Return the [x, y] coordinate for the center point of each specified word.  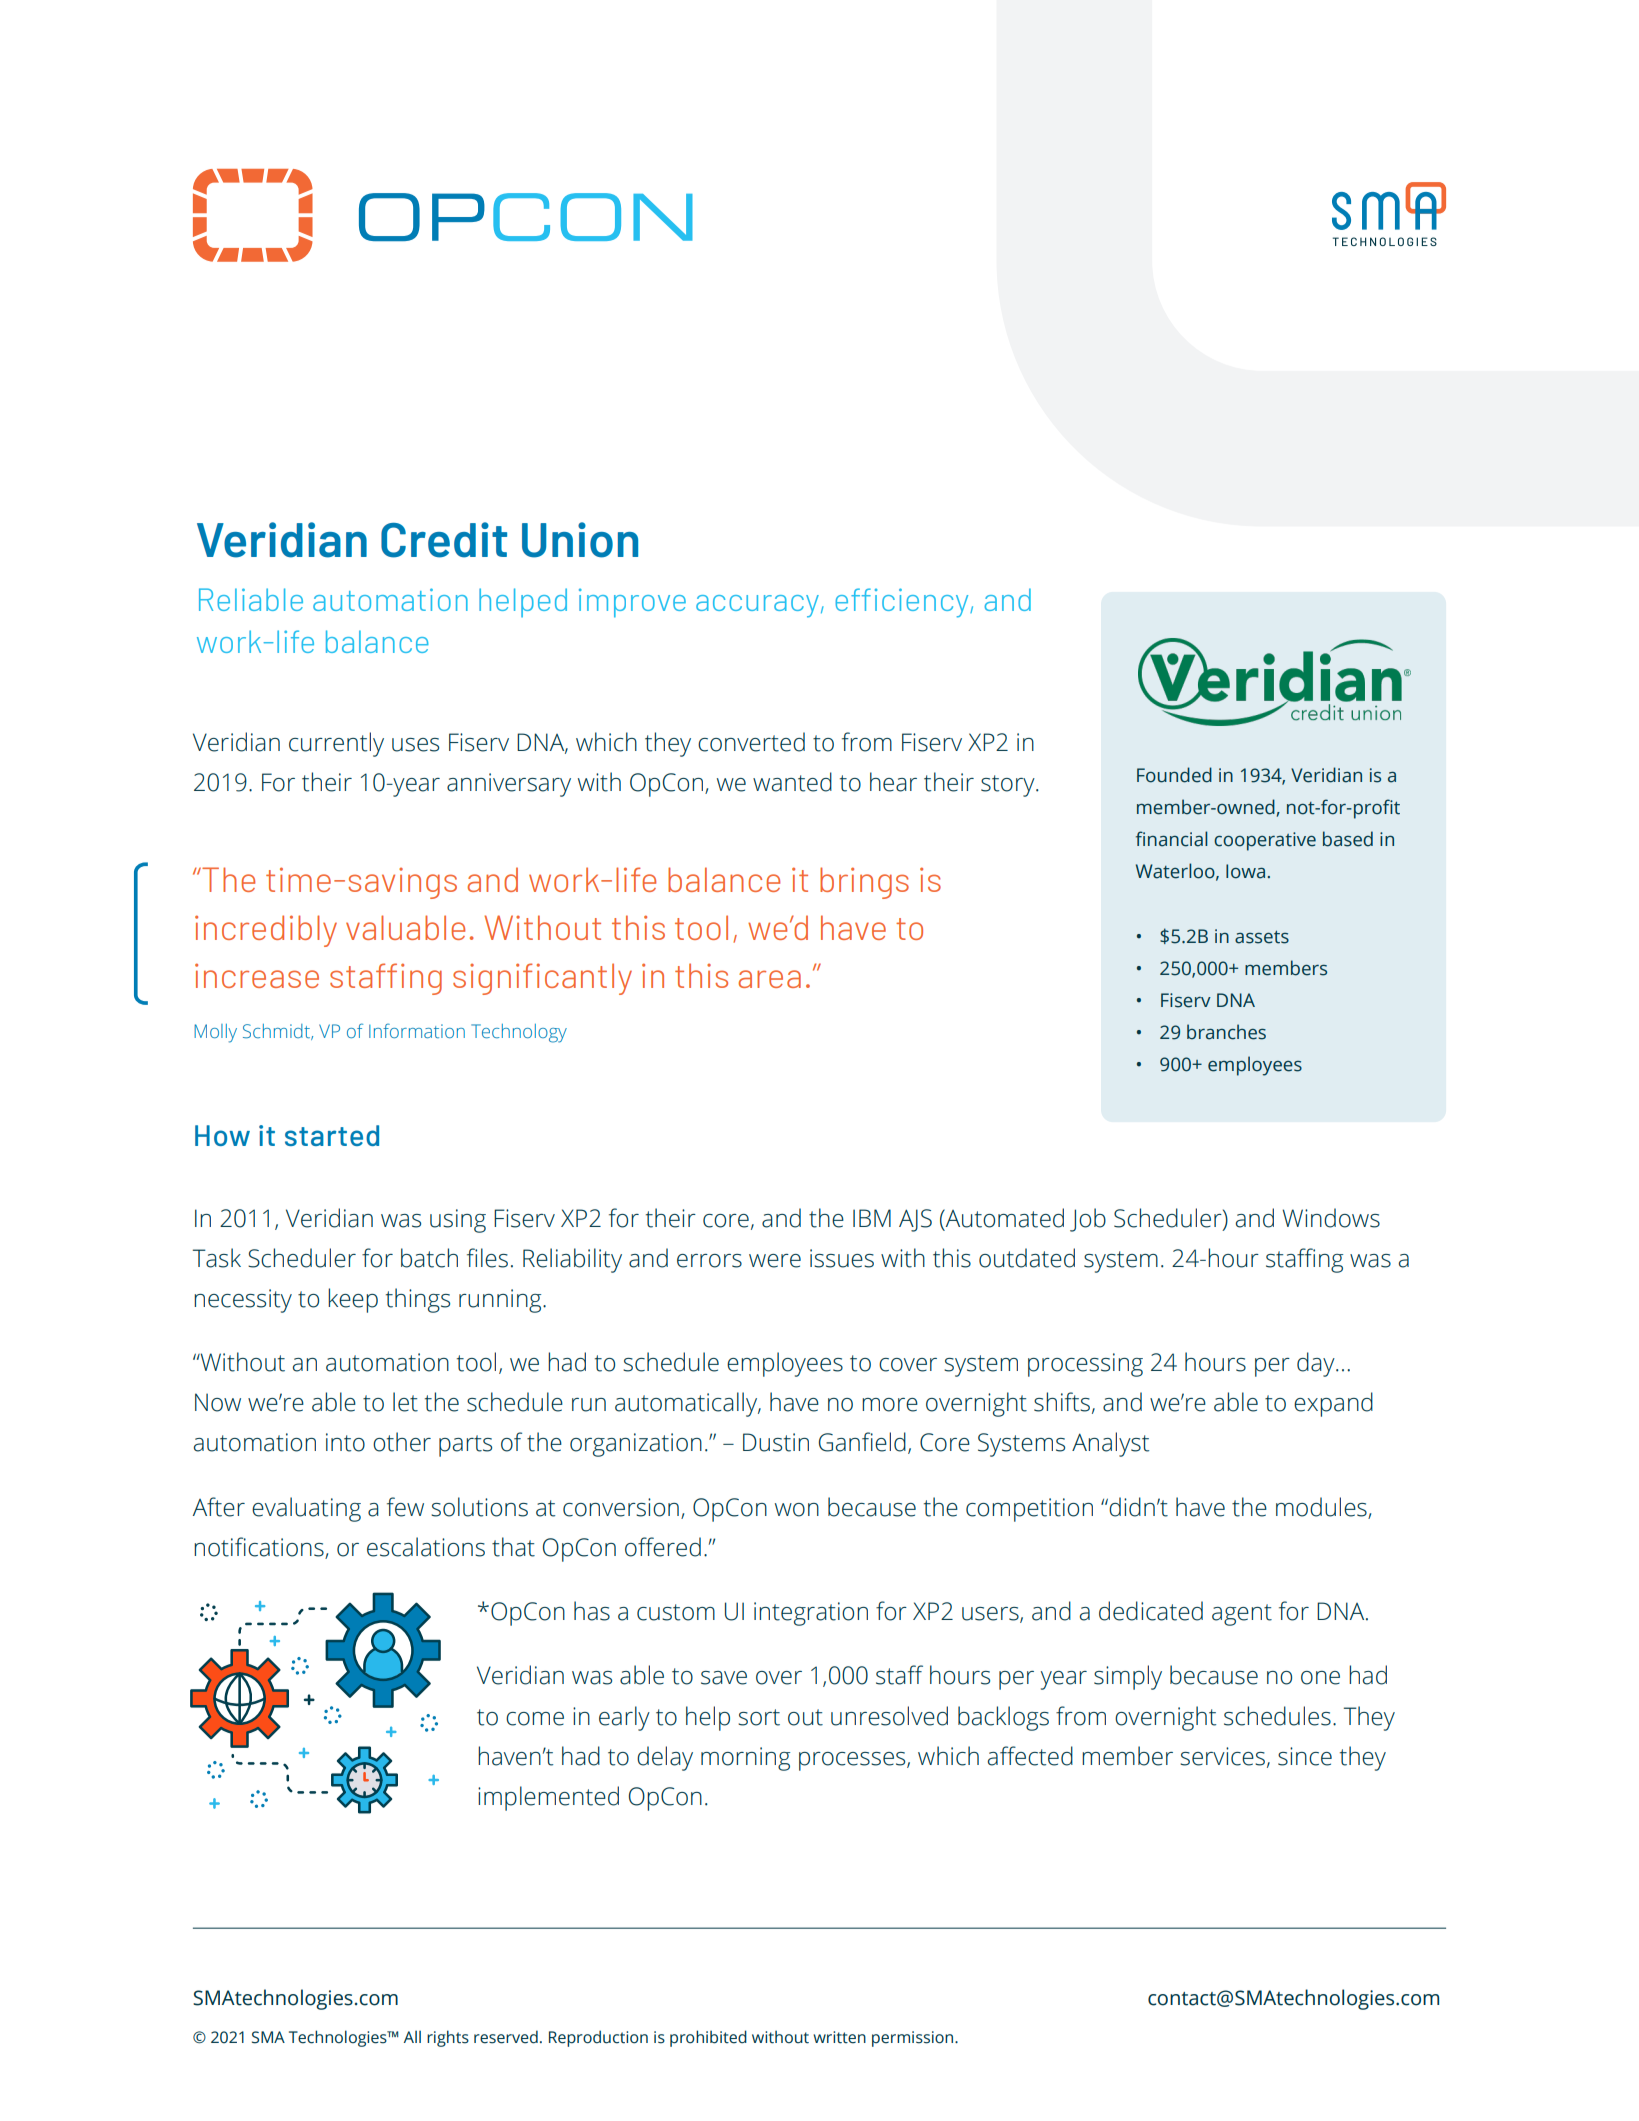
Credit [444, 540]
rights [448, 2038]
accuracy [757, 606]
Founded [1174, 775]
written [839, 2037]
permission [914, 2039]
